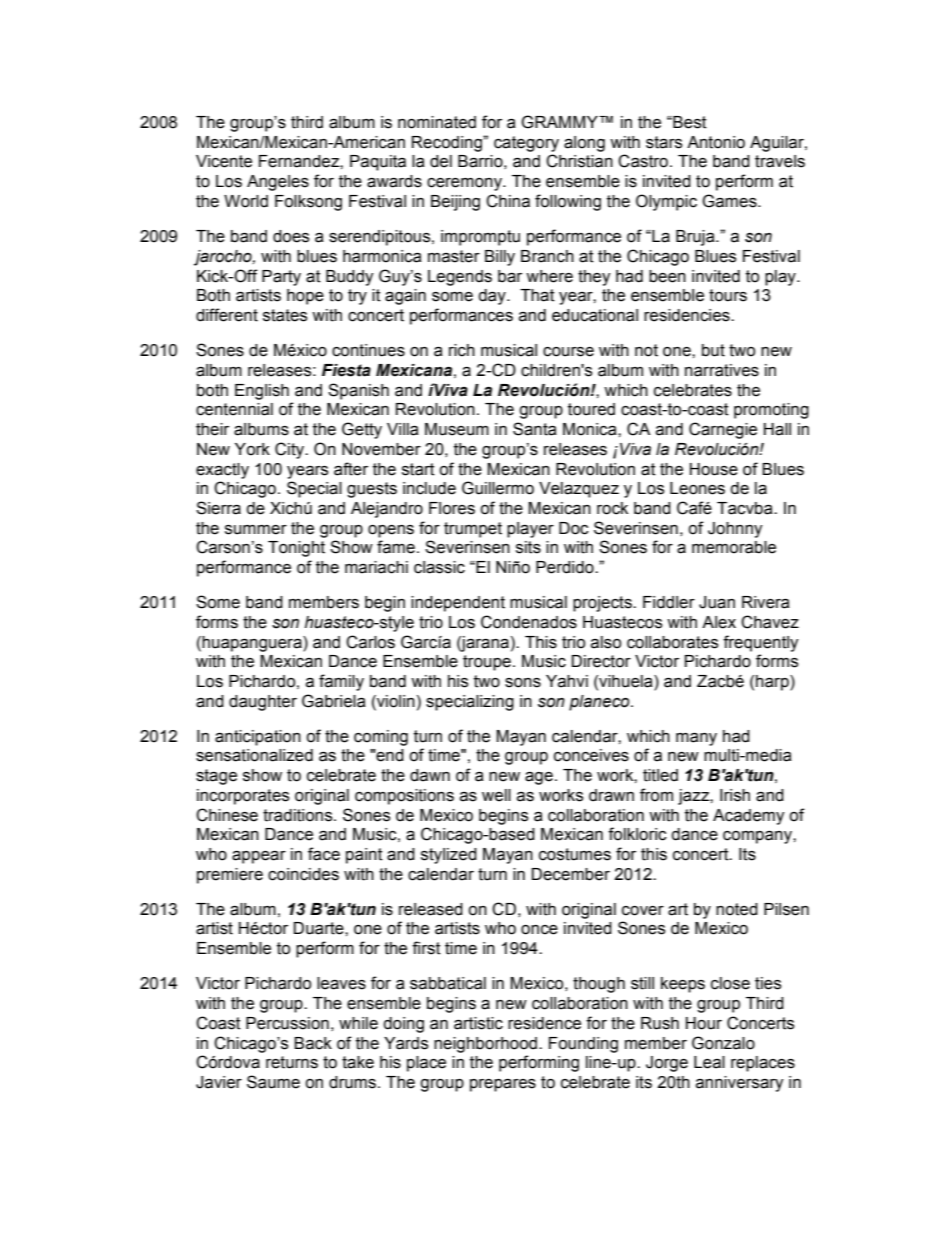 The width and height of the document is (952, 1233). Describe the element at coordinates (254, 755) in the document. I see `sensationalized` at that location.
